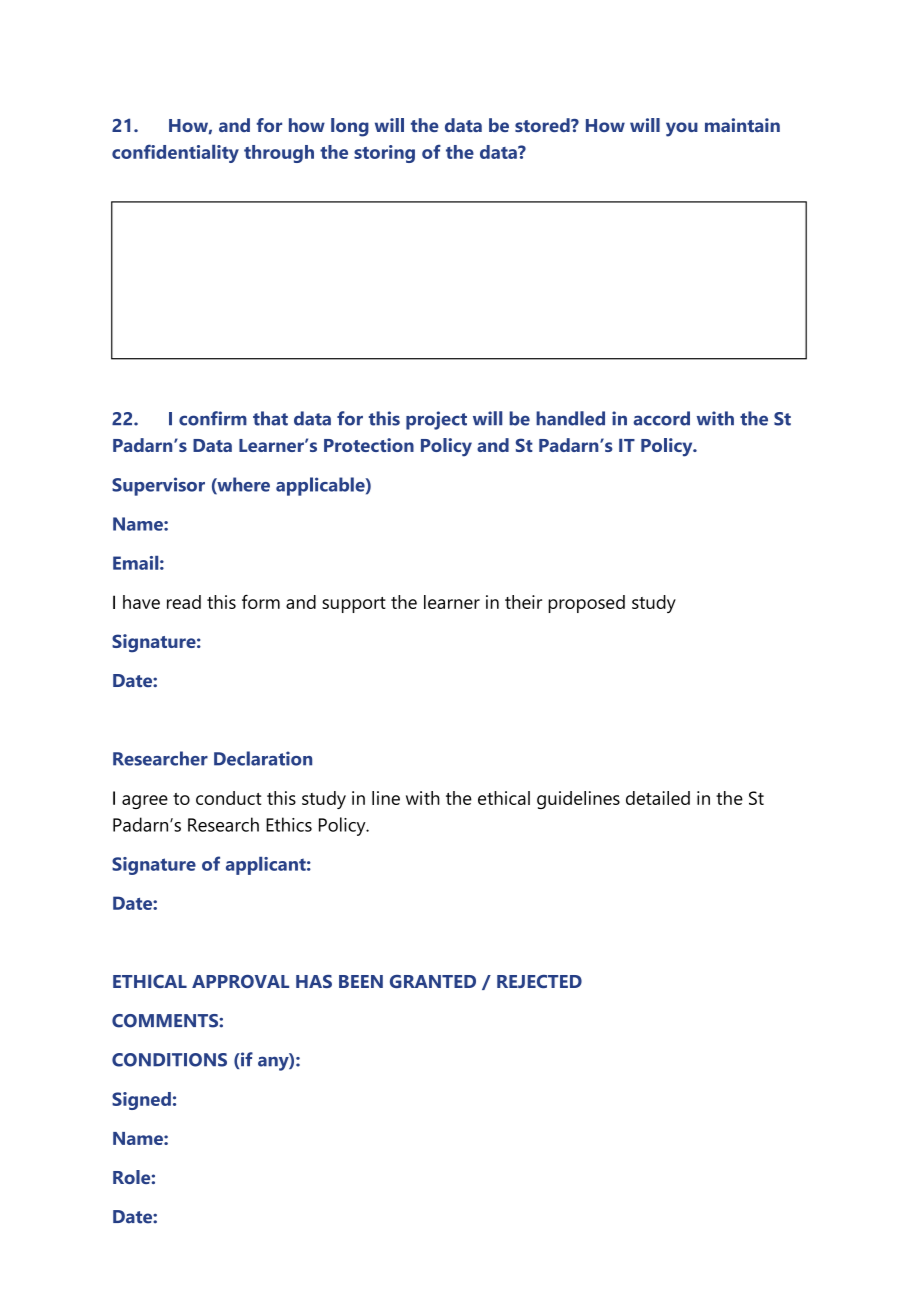  What do you see at coordinates (436, 420) in the page?
I see `project` at bounding box center [436, 420].
